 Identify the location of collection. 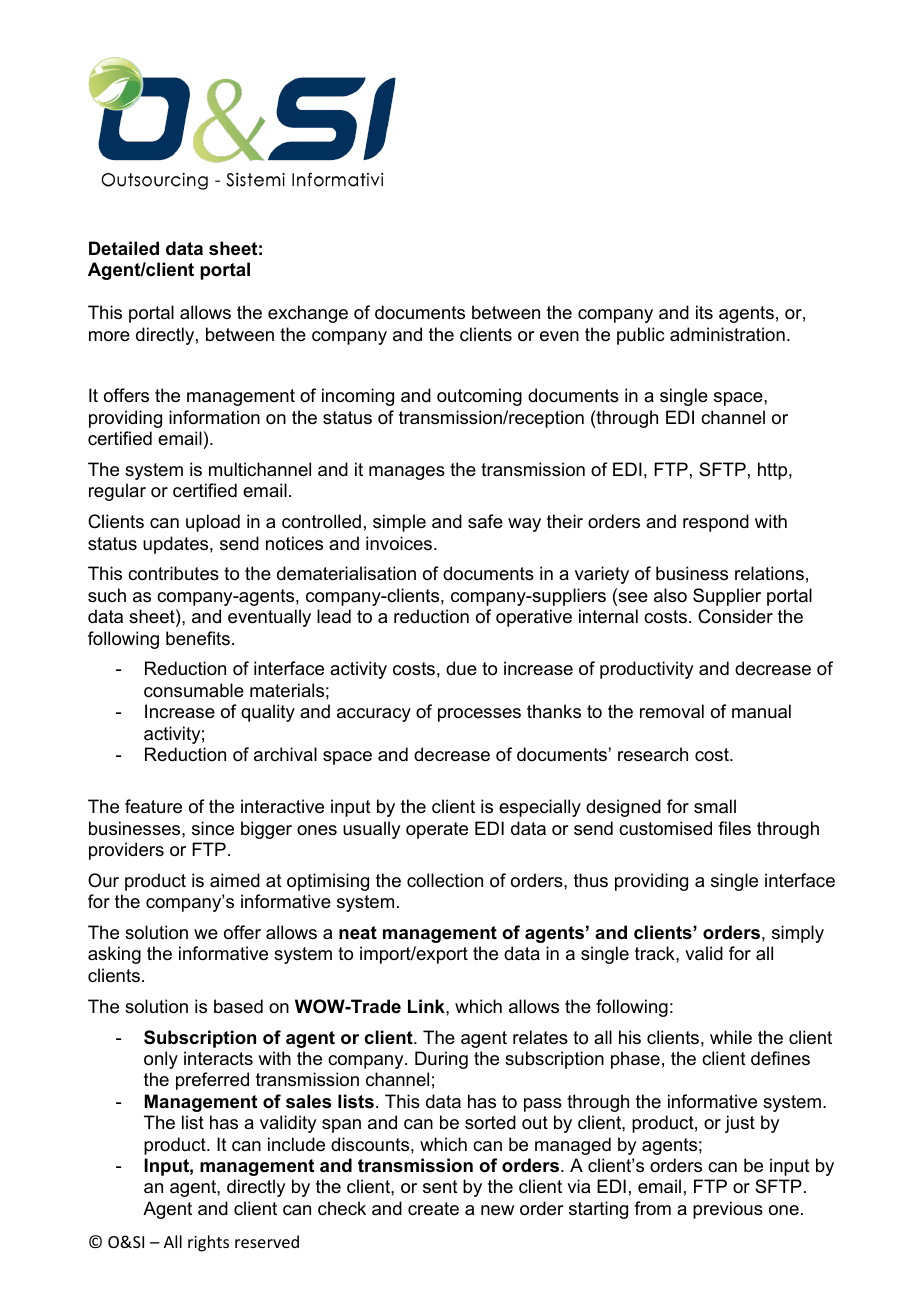
(445, 880).
